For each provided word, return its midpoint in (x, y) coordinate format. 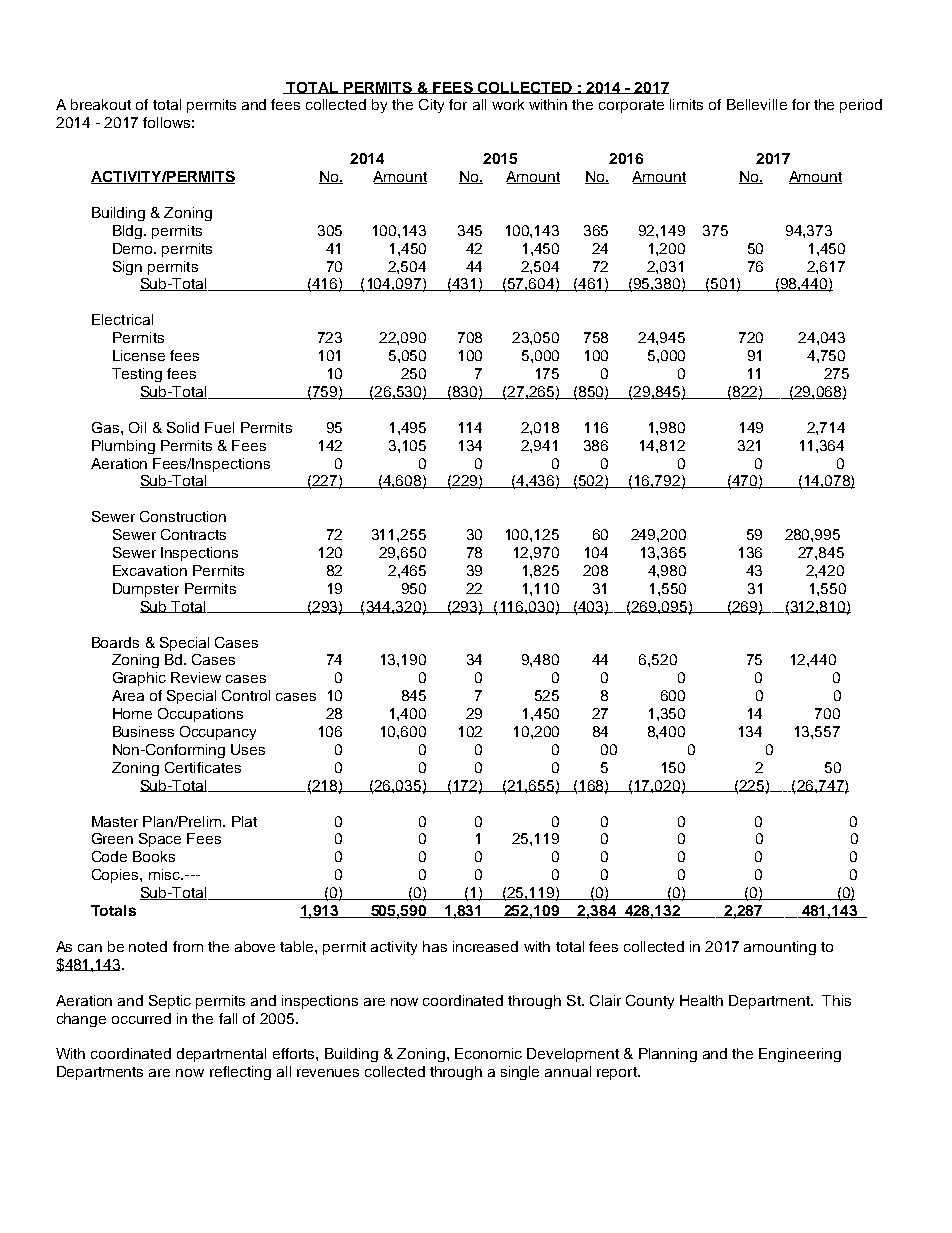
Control (246, 695)
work (508, 104)
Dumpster (146, 590)
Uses (248, 749)
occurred (141, 1018)
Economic (488, 1053)
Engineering (800, 1055)
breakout (101, 104)
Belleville (757, 104)
